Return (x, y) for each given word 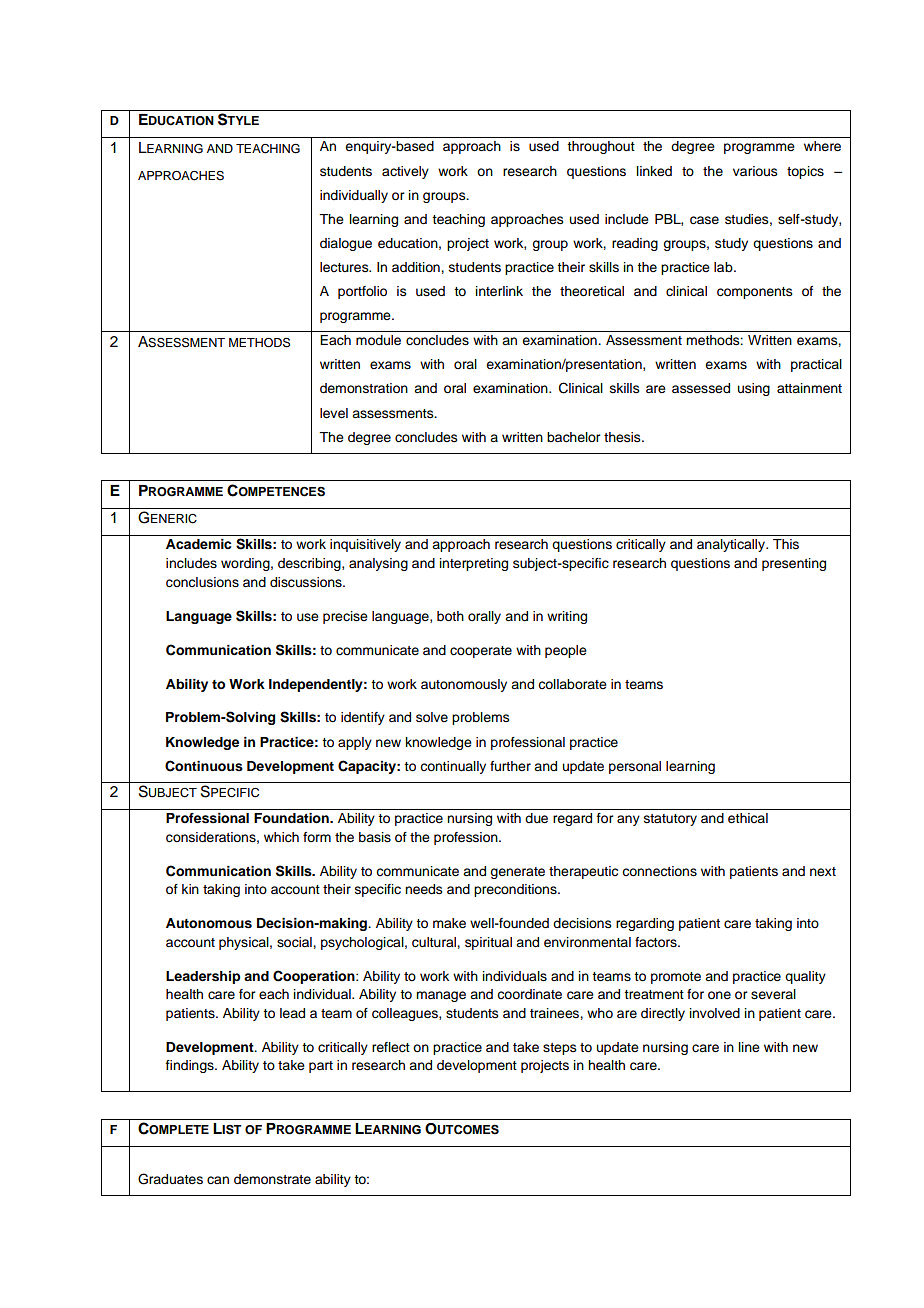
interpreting (474, 564)
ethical (748, 818)
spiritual (488, 943)
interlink (499, 291)
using (754, 389)
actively (405, 172)
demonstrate (272, 1179)
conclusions (202, 582)
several (773, 994)
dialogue (346, 244)
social (295, 942)
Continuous (204, 766)
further (510, 766)
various (755, 171)
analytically (732, 545)
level (334, 413)
